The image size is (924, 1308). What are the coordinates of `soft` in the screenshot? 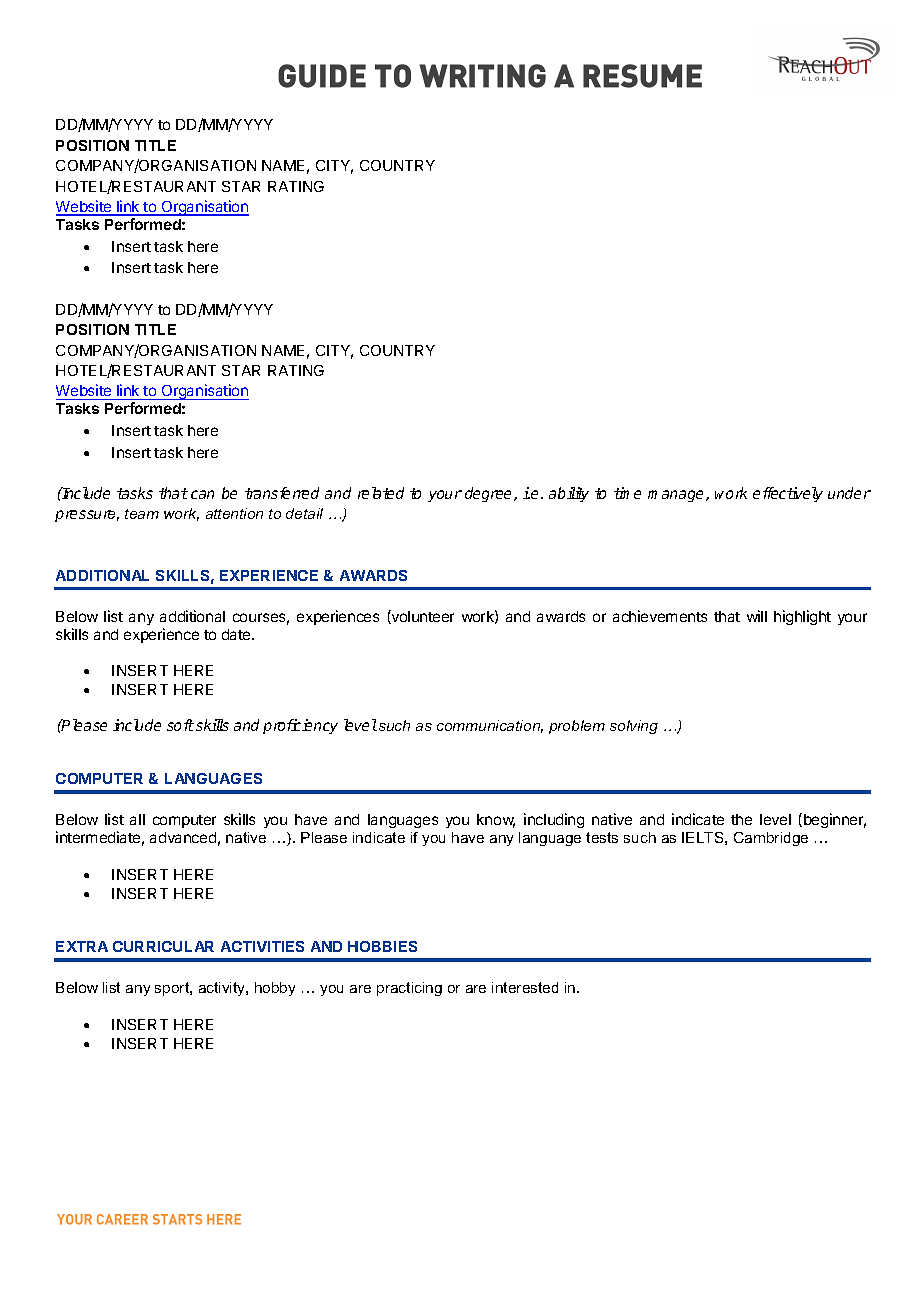 It's located at (180, 725).
